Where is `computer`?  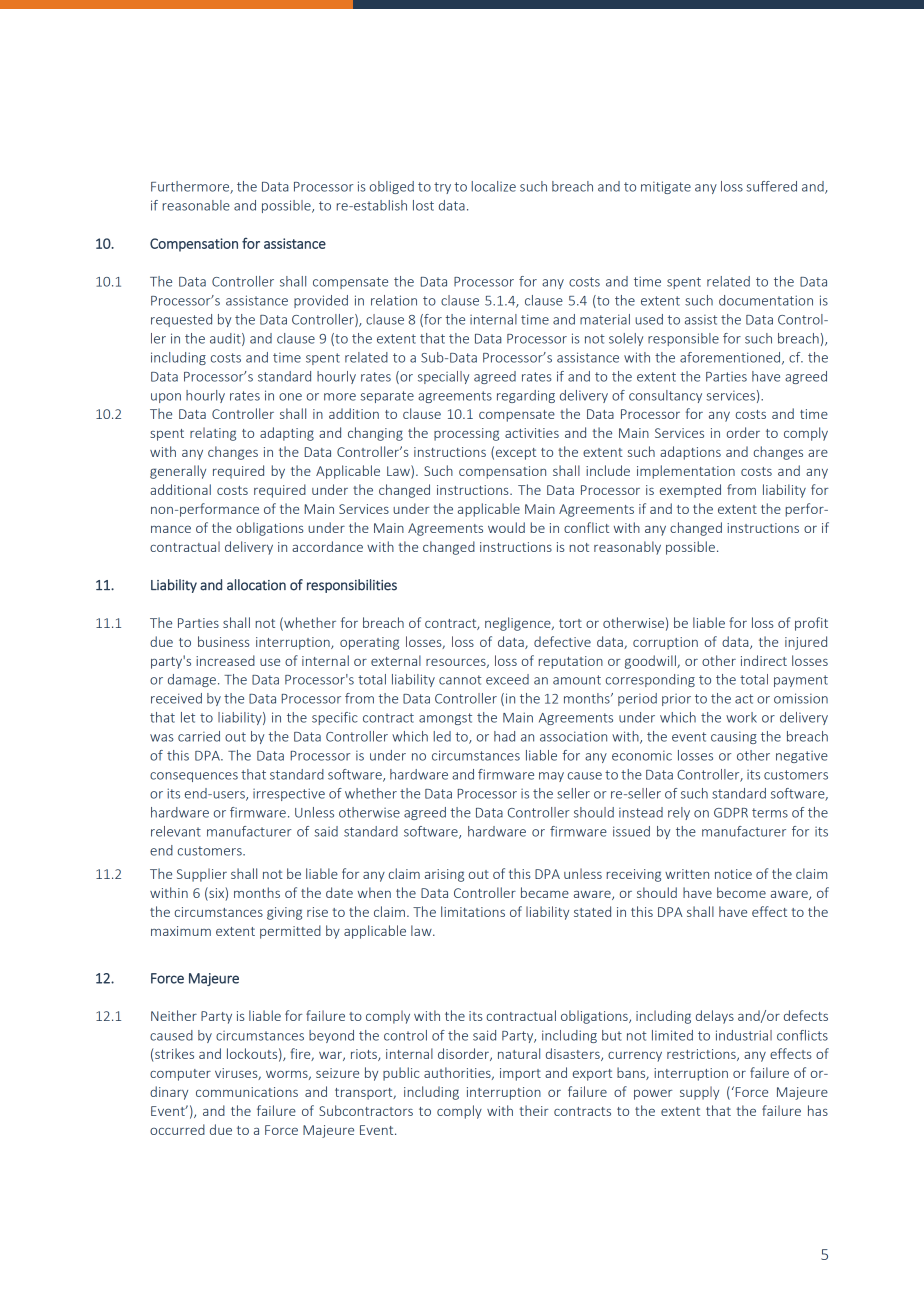 computer is located at coordinates (180, 1075).
